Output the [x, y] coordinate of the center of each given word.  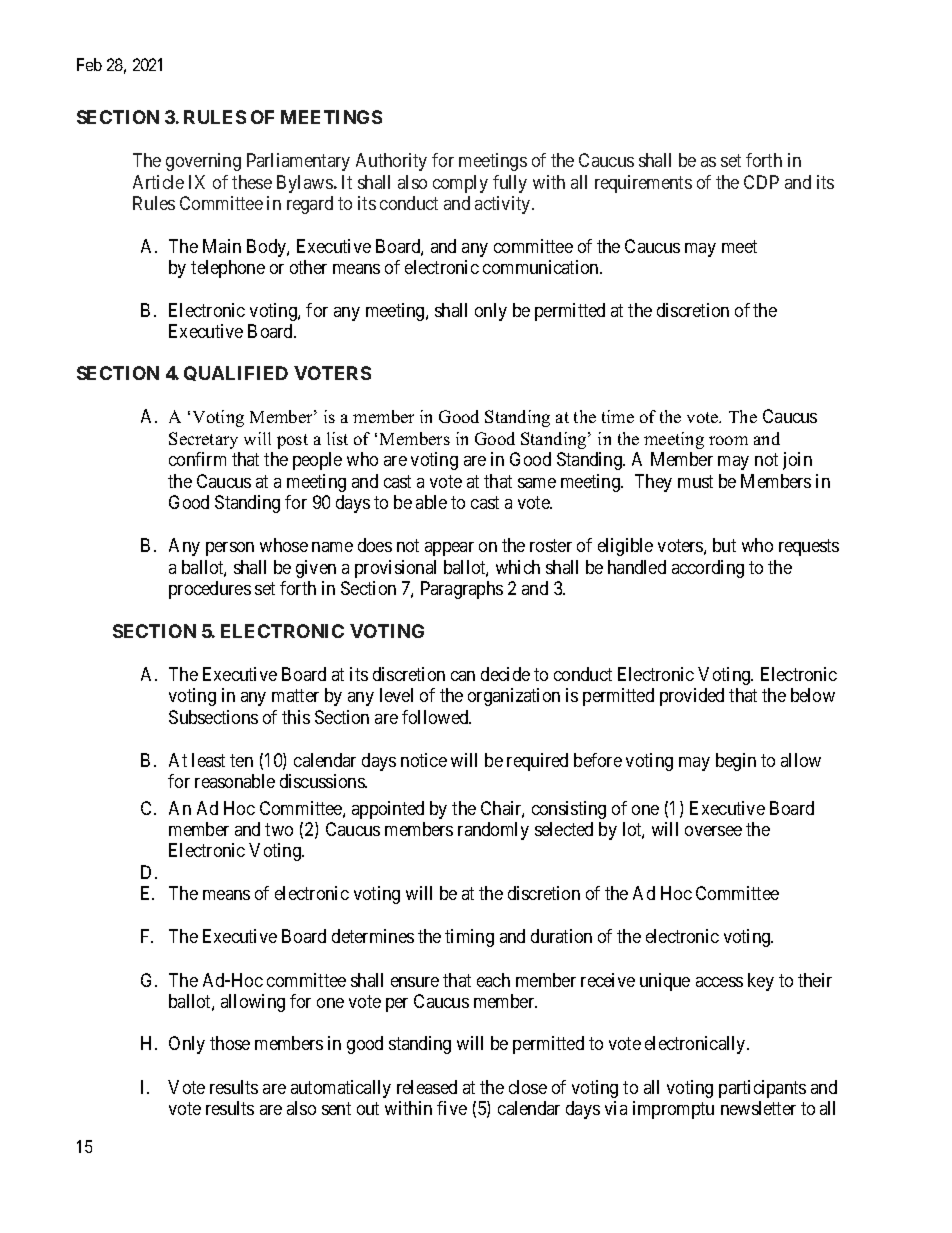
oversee [713, 831]
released [427, 1087]
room [728, 440]
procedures [210, 590]
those [230, 1043]
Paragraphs [462, 590]
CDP [761, 182]
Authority [391, 162]
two [279, 829]
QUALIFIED [236, 373]
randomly [493, 831]
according [708, 569]
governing [203, 162]
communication [542, 267]
